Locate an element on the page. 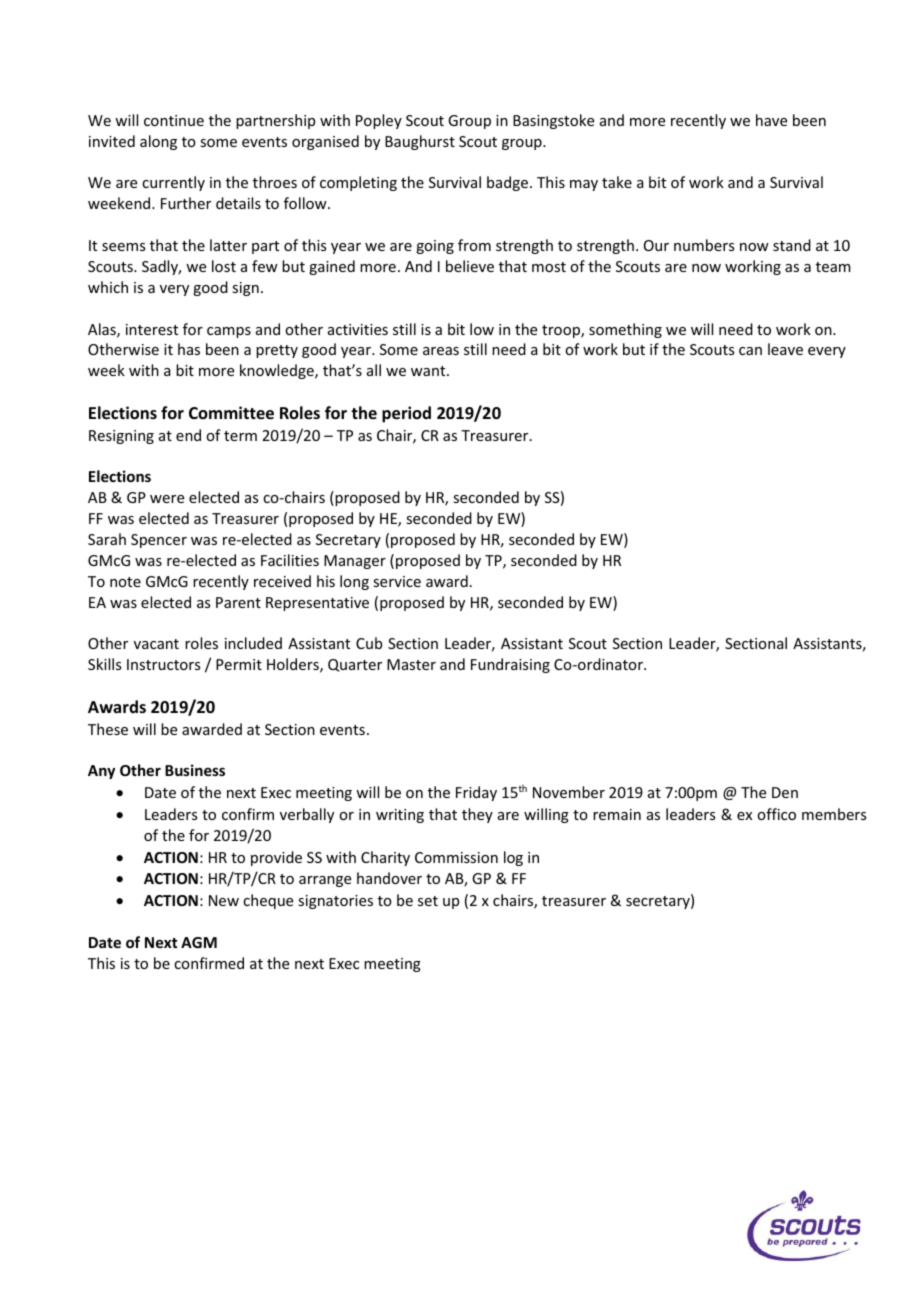 The height and width of the image is (1308, 924). Fundraising is located at coordinates (510, 665).
